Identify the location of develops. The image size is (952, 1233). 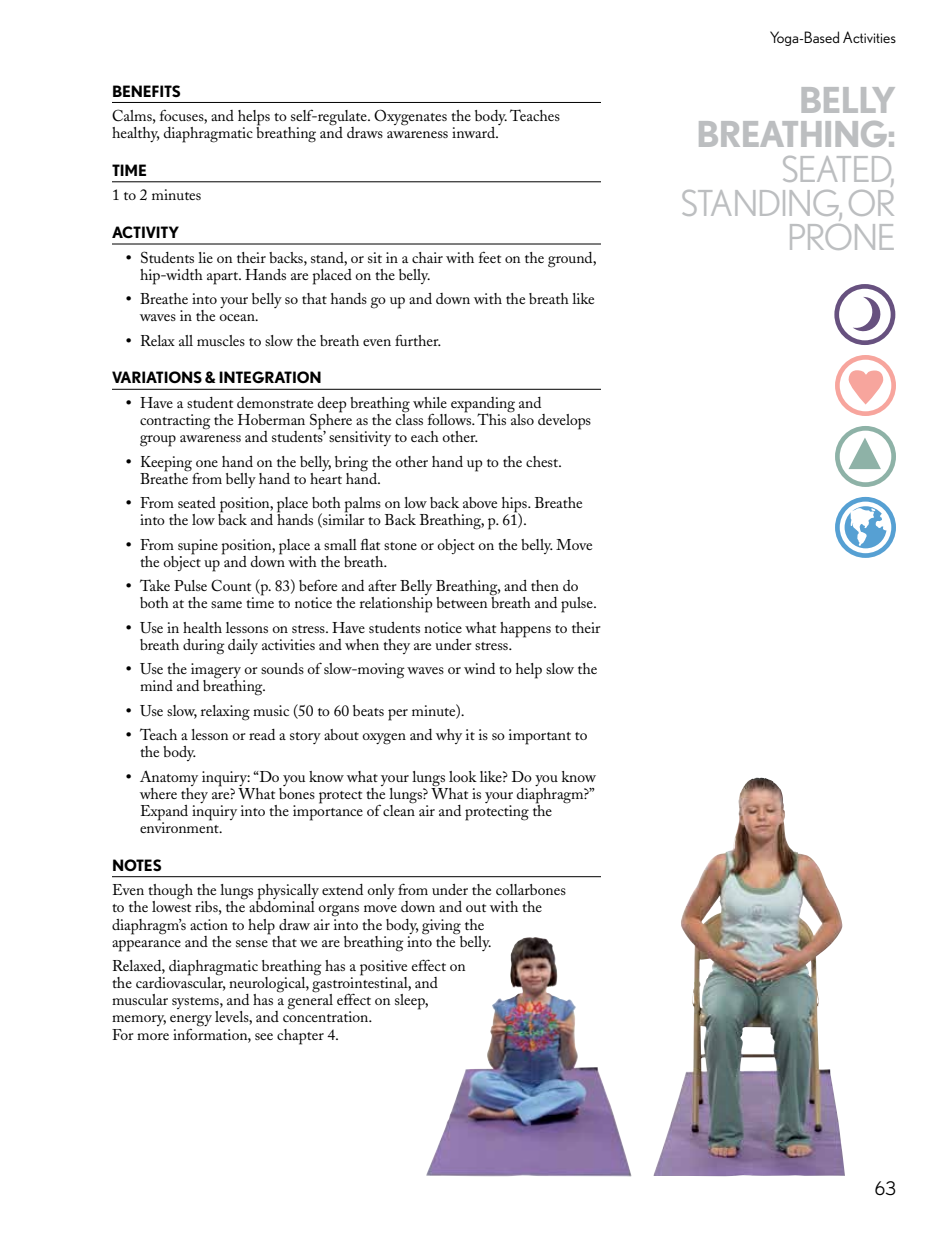
(564, 422).
